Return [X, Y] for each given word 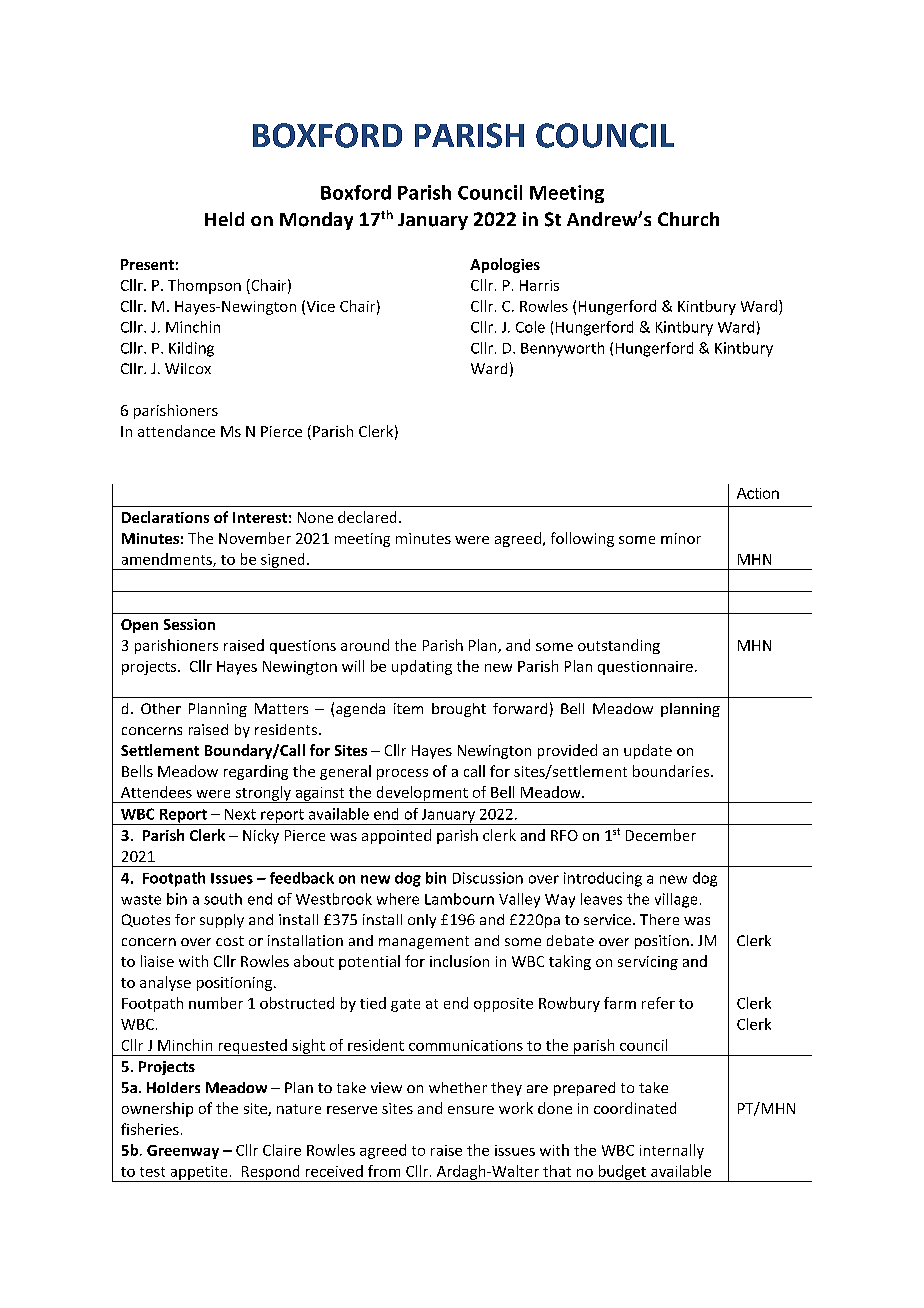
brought [459, 710]
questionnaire [645, 668]
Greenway [183, 1152]
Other [161, 708]
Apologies [505, 265]
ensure [471, 1110]
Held [224, 219]
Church [688, 219]
